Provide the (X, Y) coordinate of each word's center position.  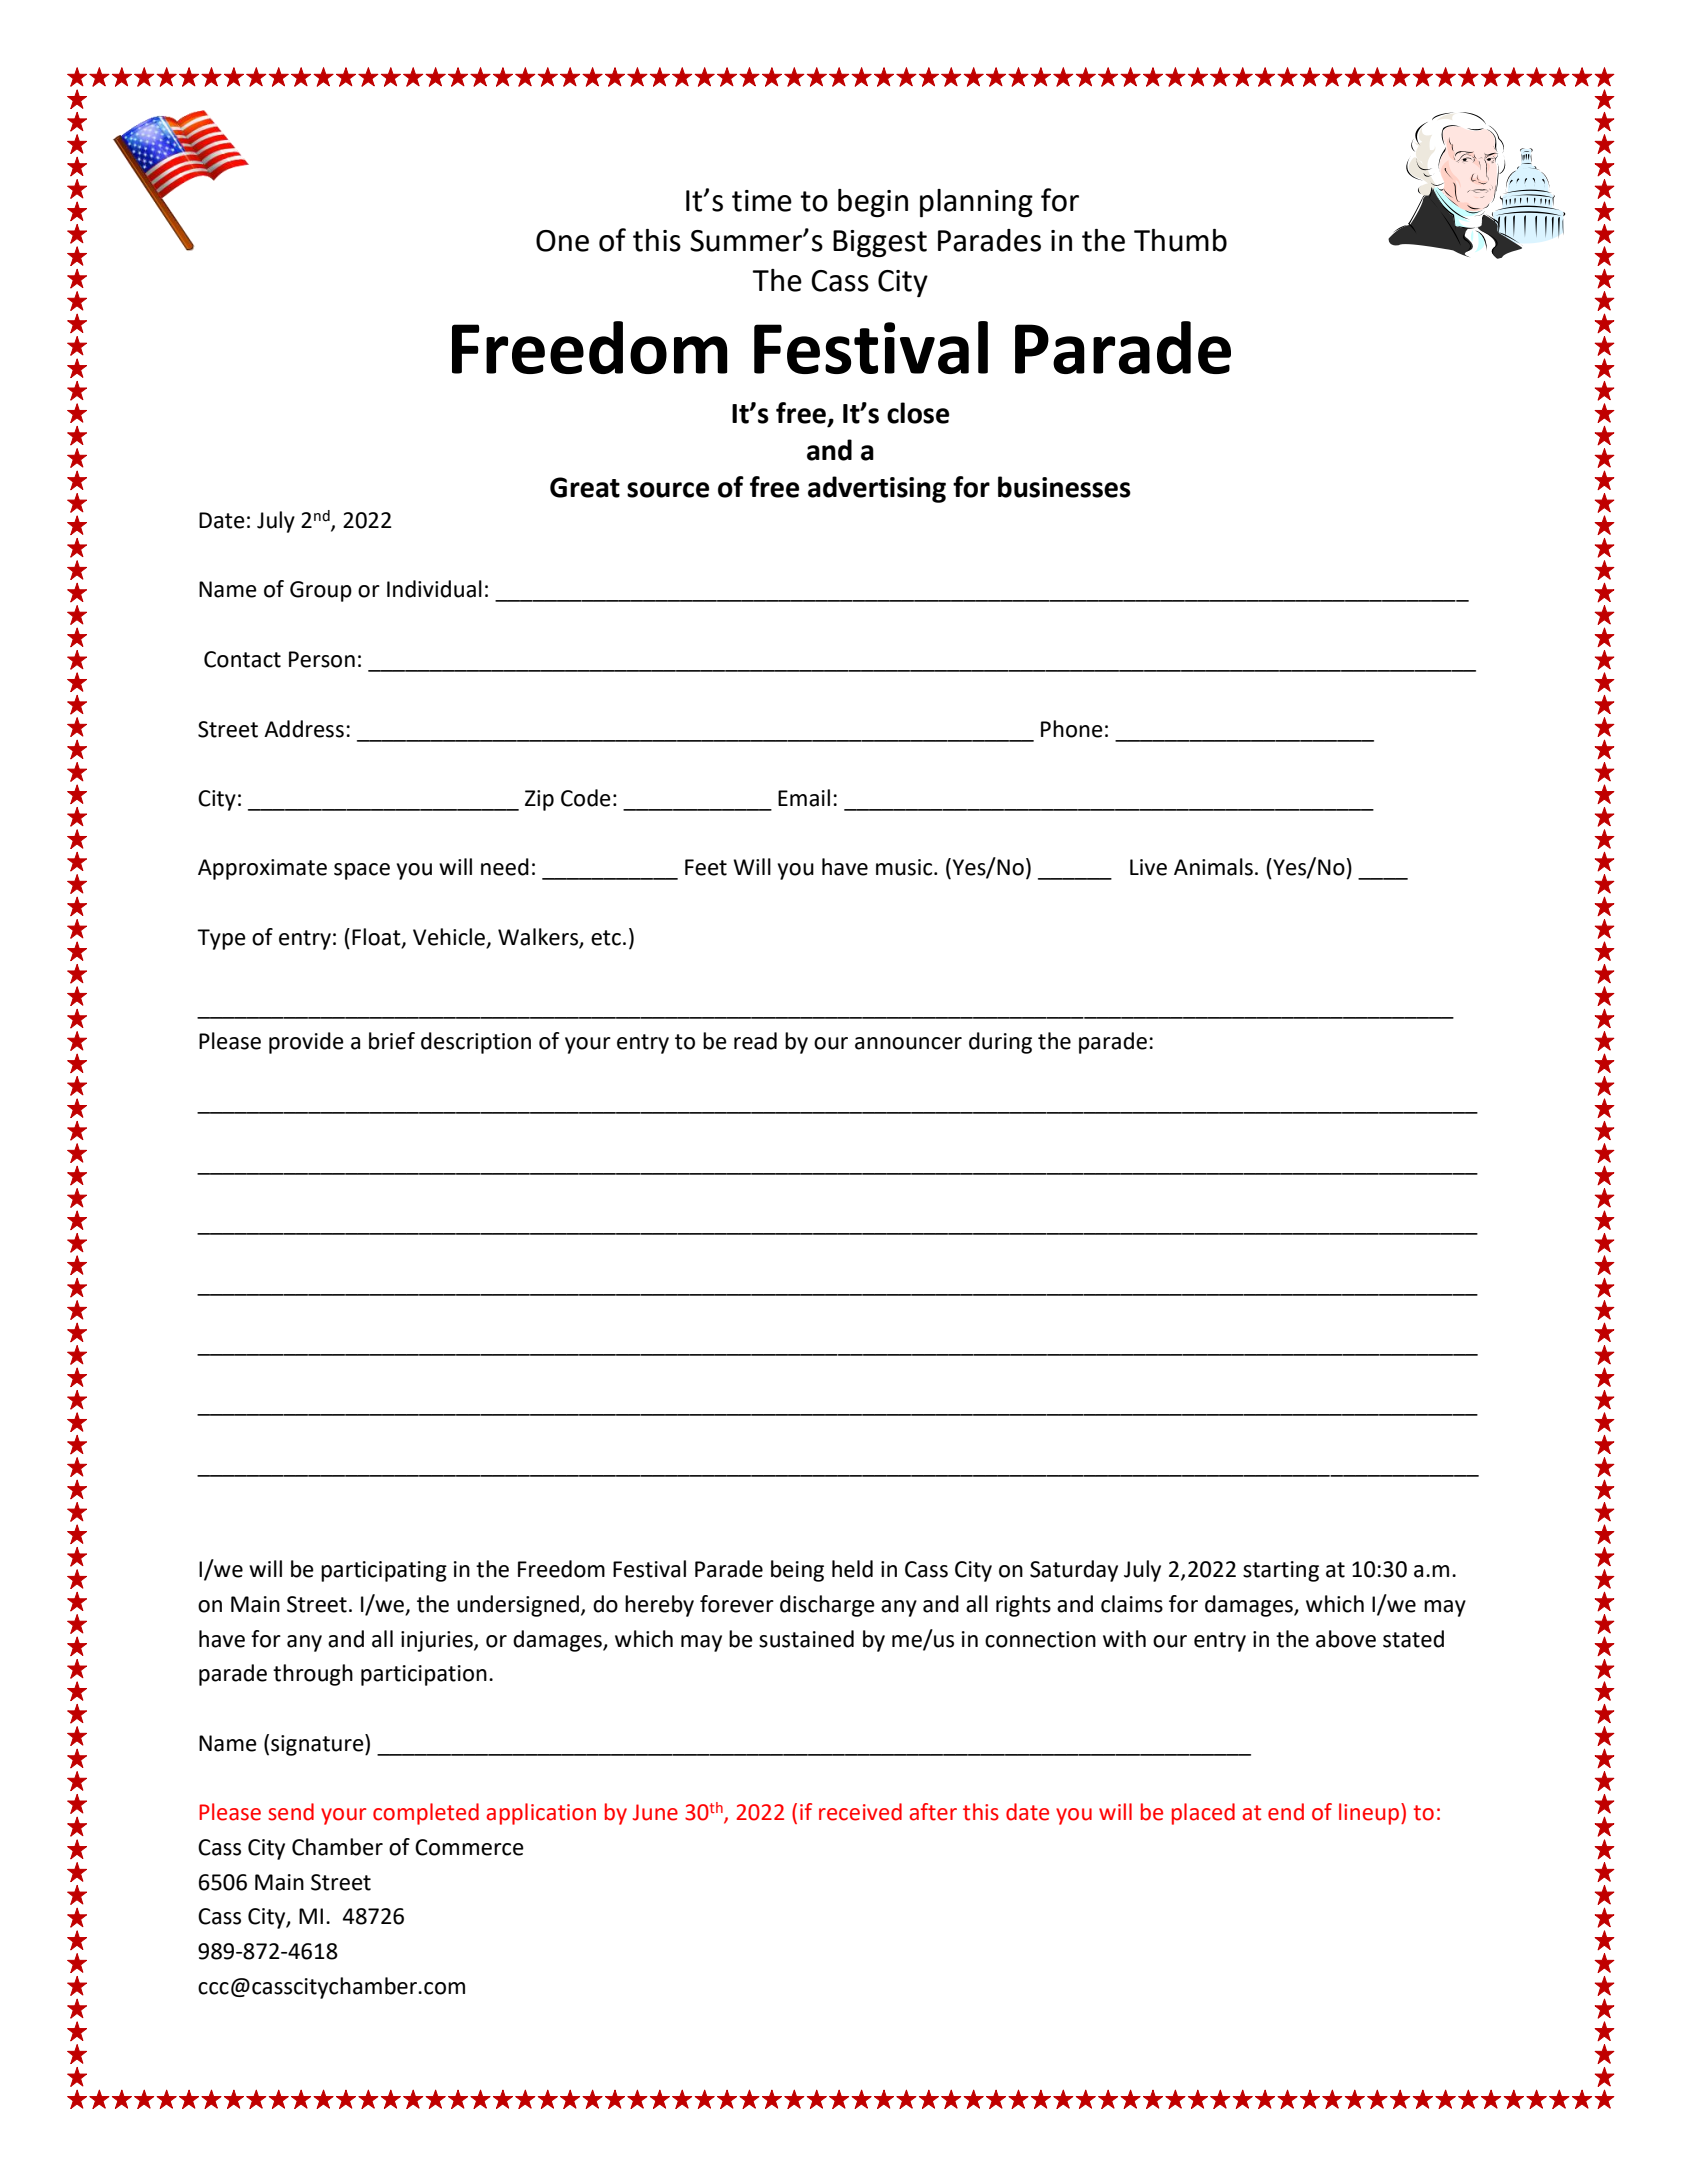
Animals (1213, 867)
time (762, 201)
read (755, 1041)
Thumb (1180, 240)
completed (426, 1814)
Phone (1072, 729)
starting (1281, 1571)
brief (392, 1041)
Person (322, 659)
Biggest (880, 244)
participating (384, 1571)
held (852, 1569)
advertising (877, 489)
